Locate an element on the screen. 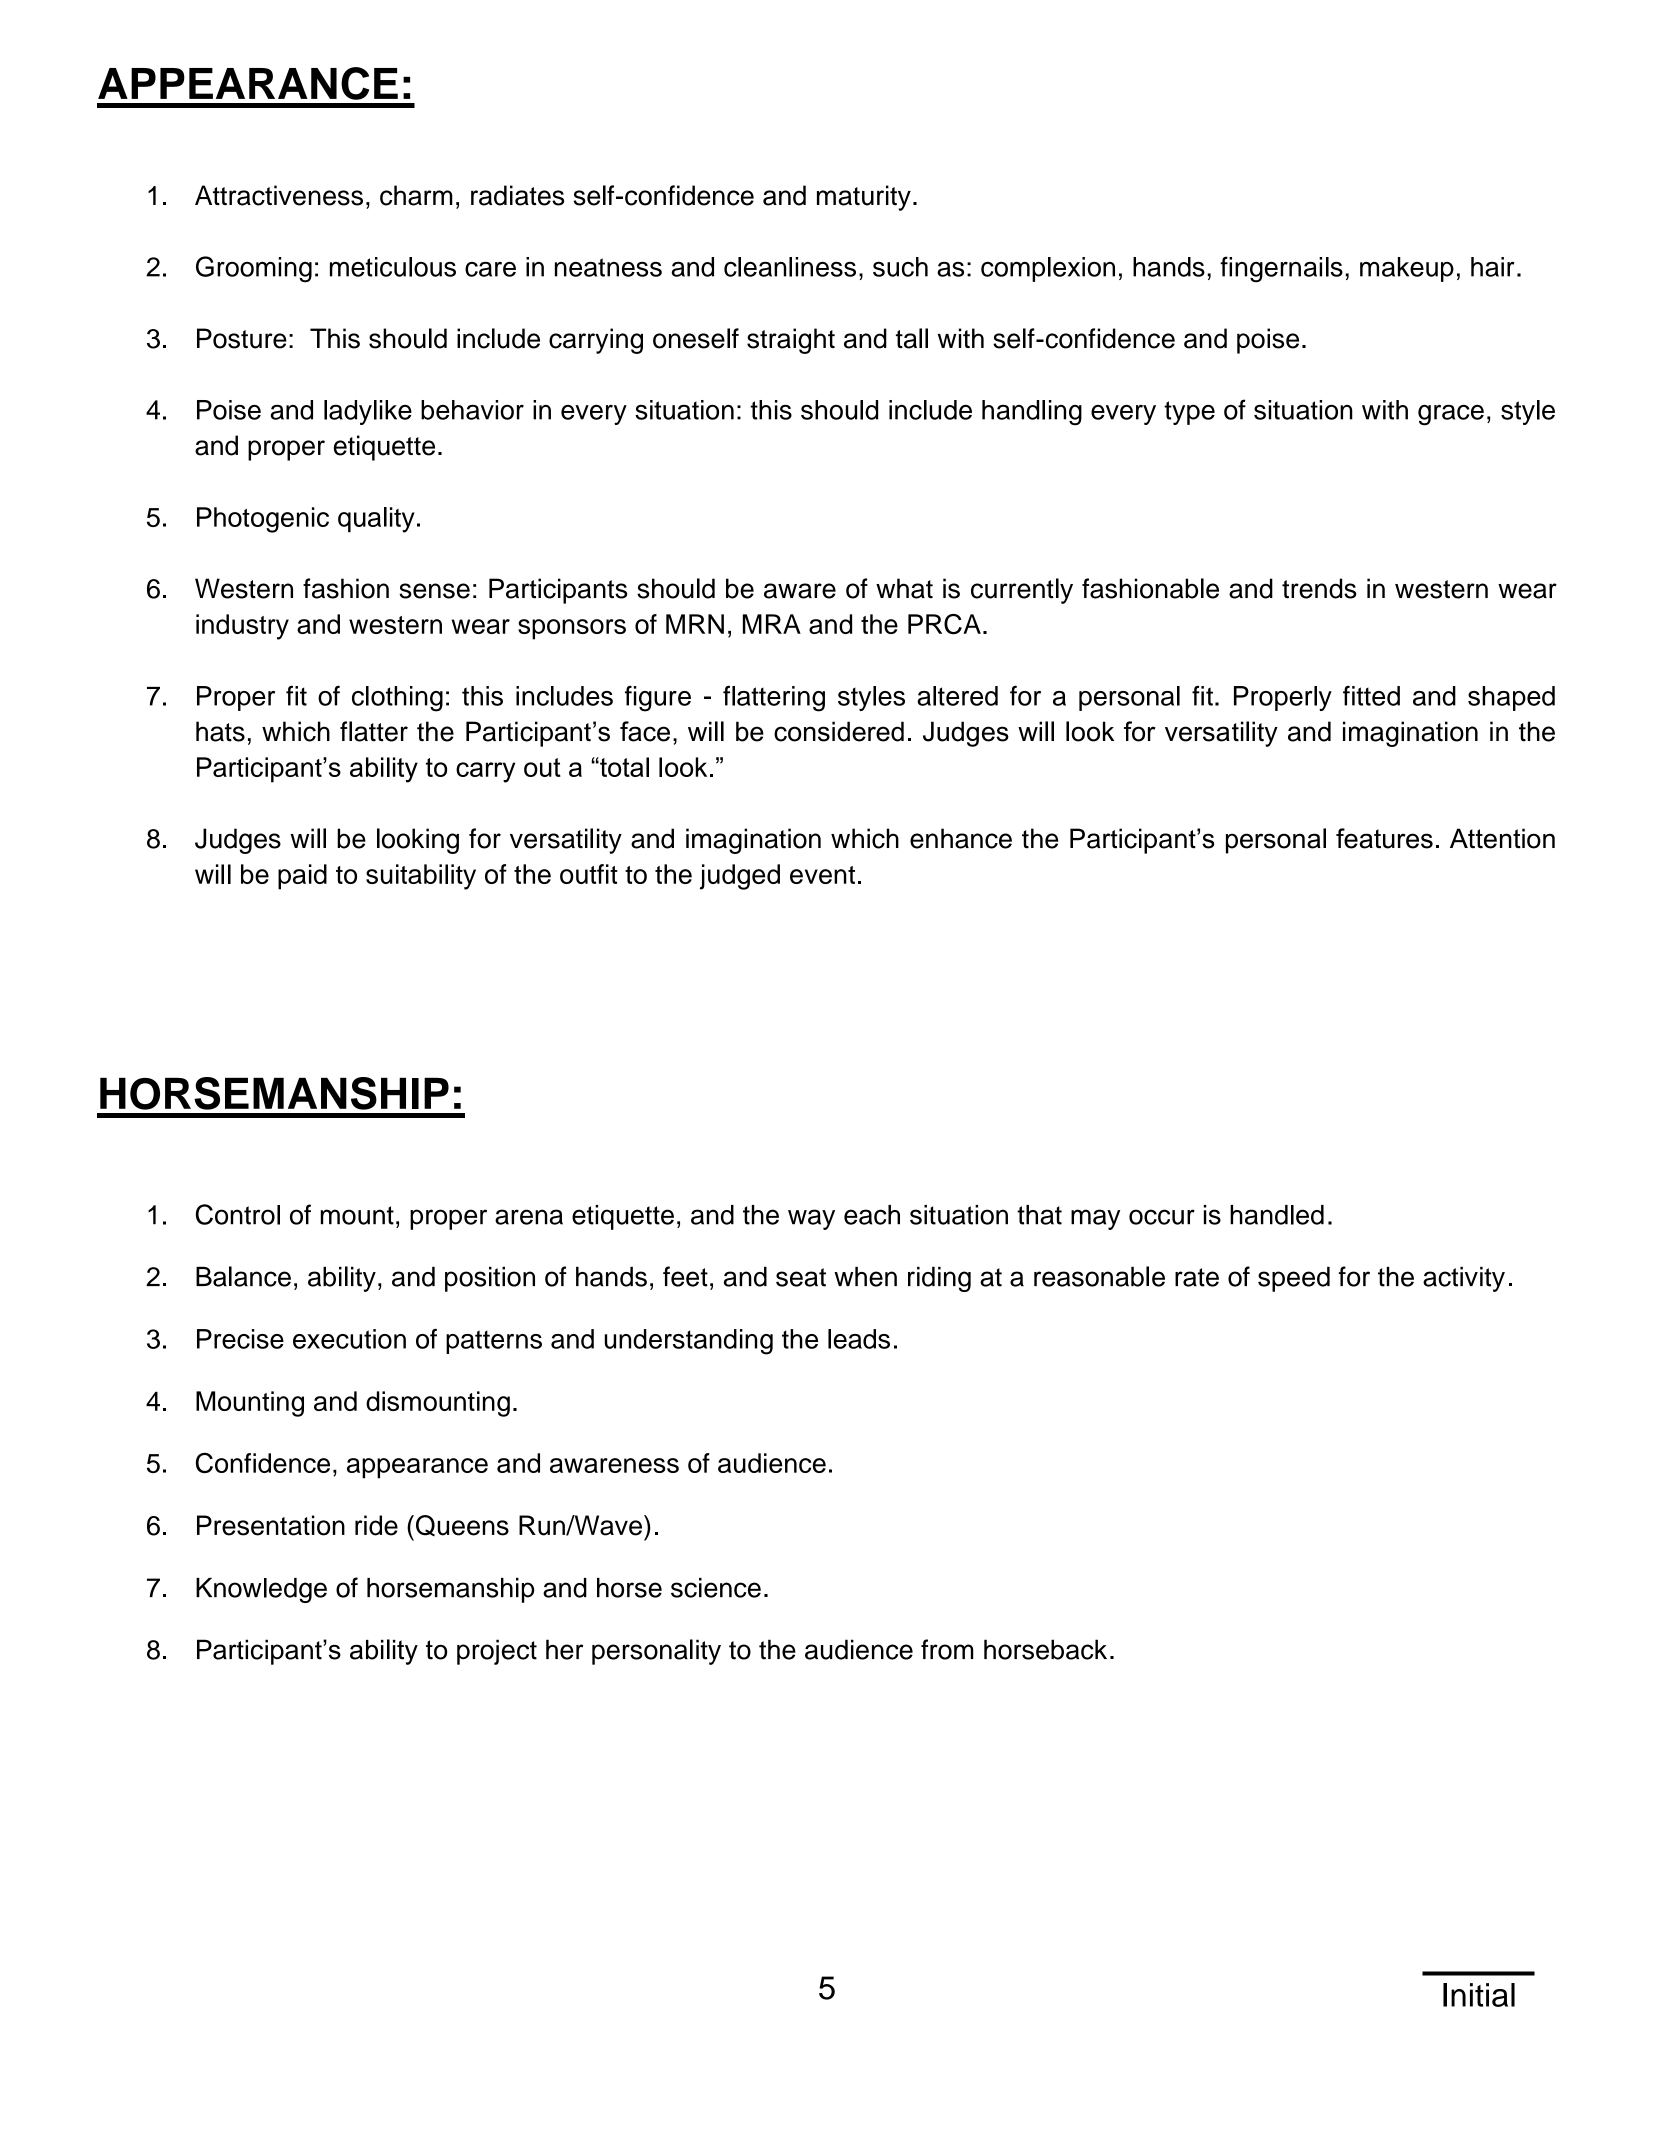 The height and width of the screenshot is (2140, 1654). makeup is located at coordinates (1407, 269).
